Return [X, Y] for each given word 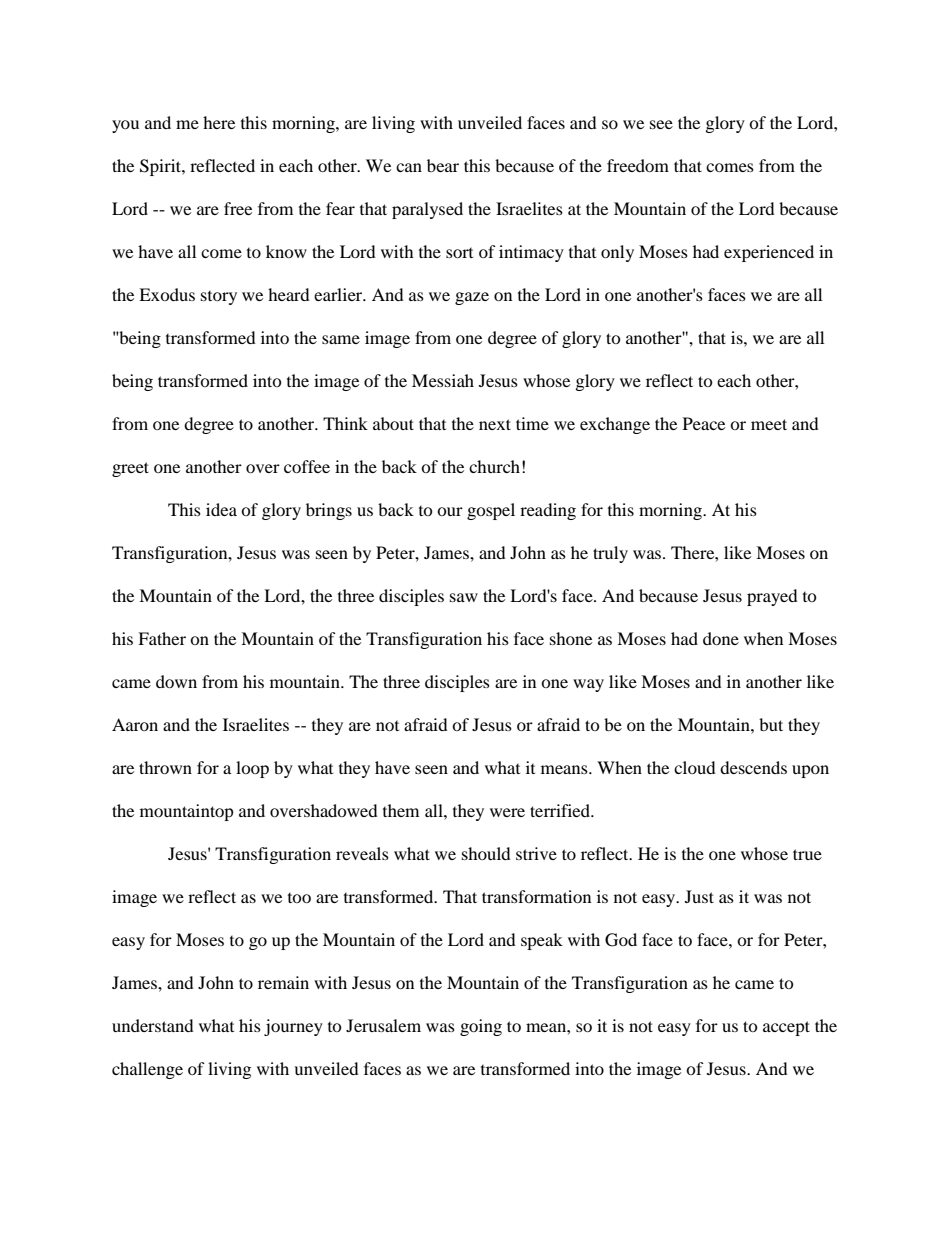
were [507, 812]
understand [153, 1025]
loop [252, 769]
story [219, 298]
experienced [769, 253]
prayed [772, 597]
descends [753, 767]
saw [464, 597]
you [125, 126]
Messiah [443, 380]
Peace [704, 423]
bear [443, 165]
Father [162, 638]
